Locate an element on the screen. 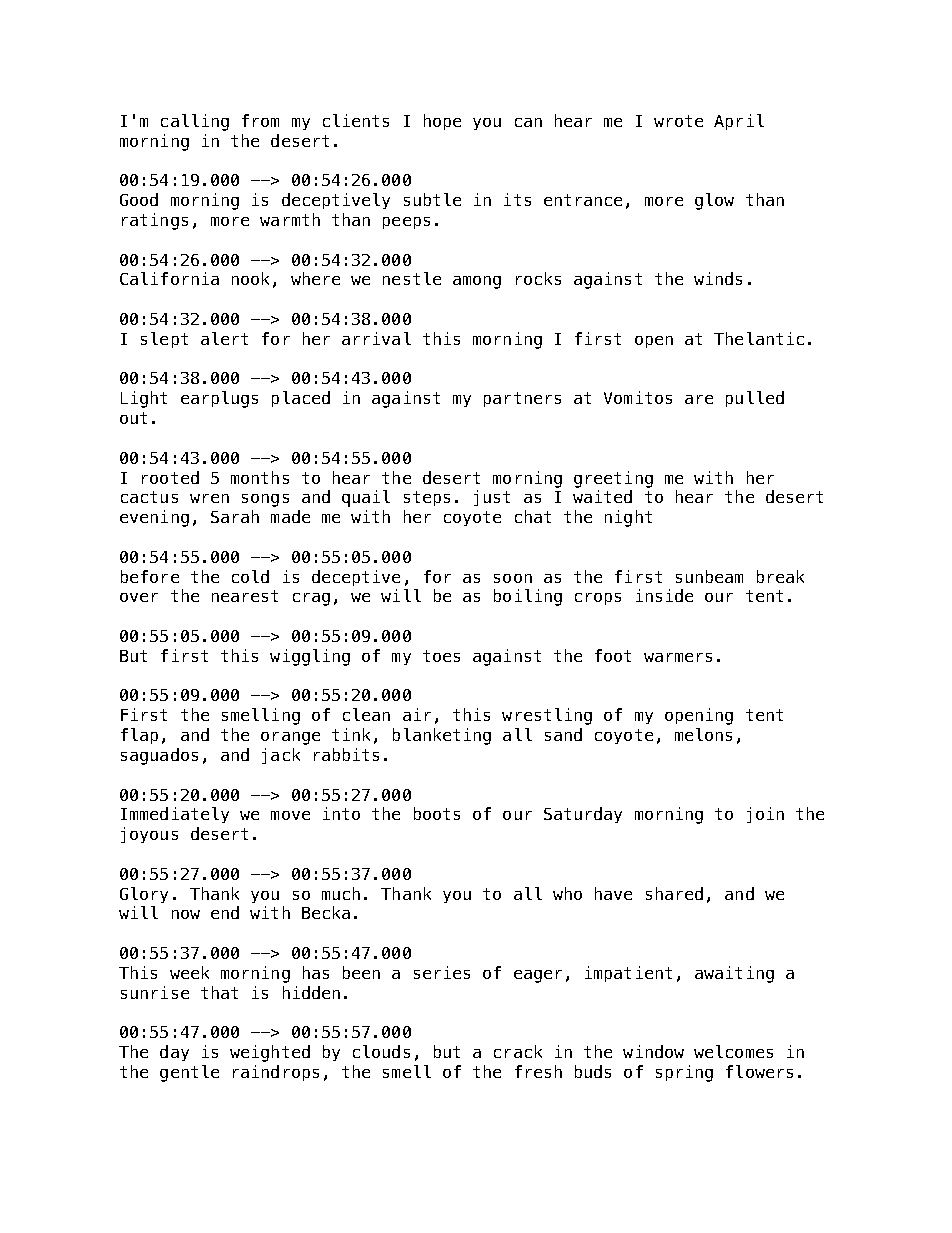 This screenshot has width=952, height=1233. Immediately is located at coordinates (175, 815).
